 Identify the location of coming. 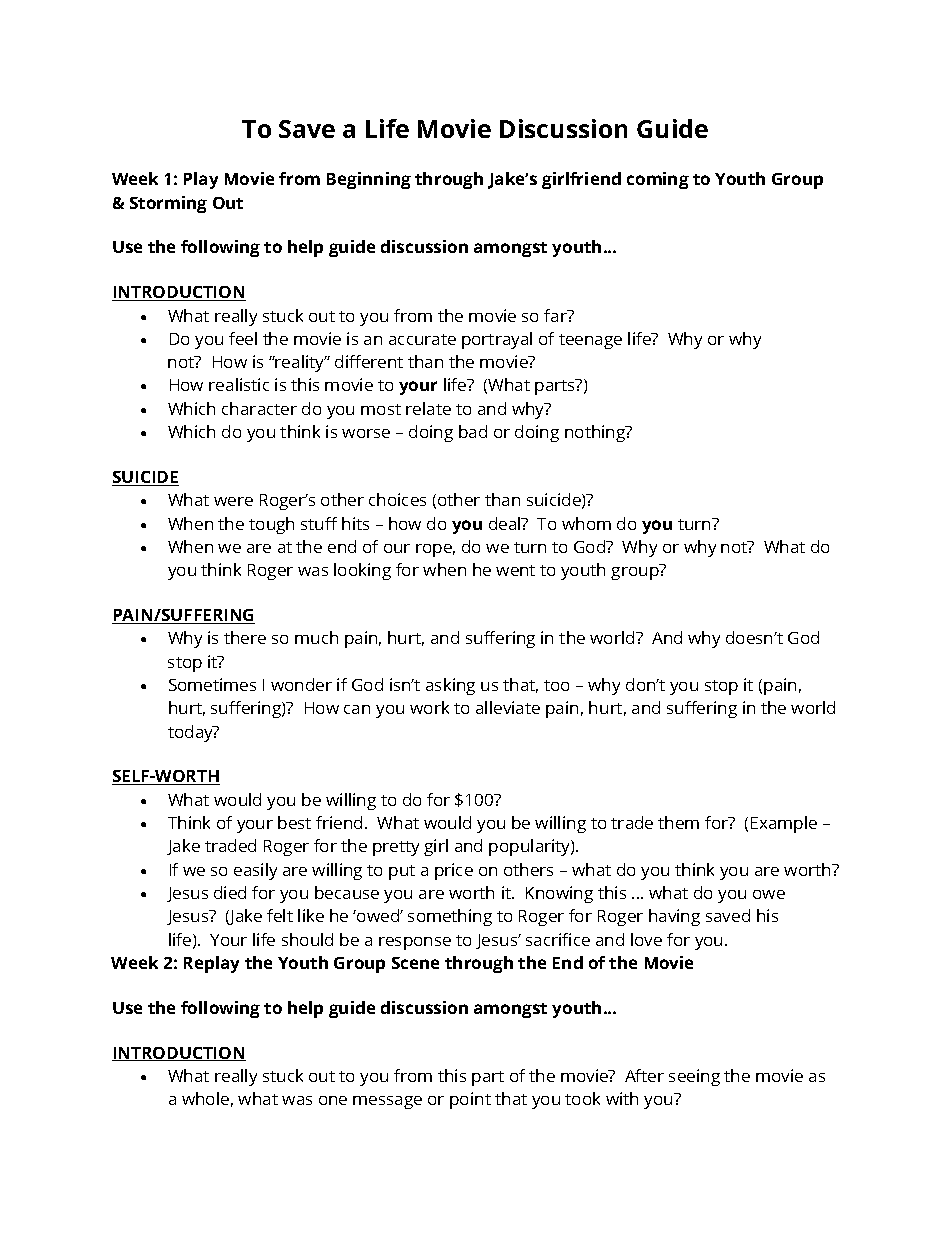
(658, 180).
